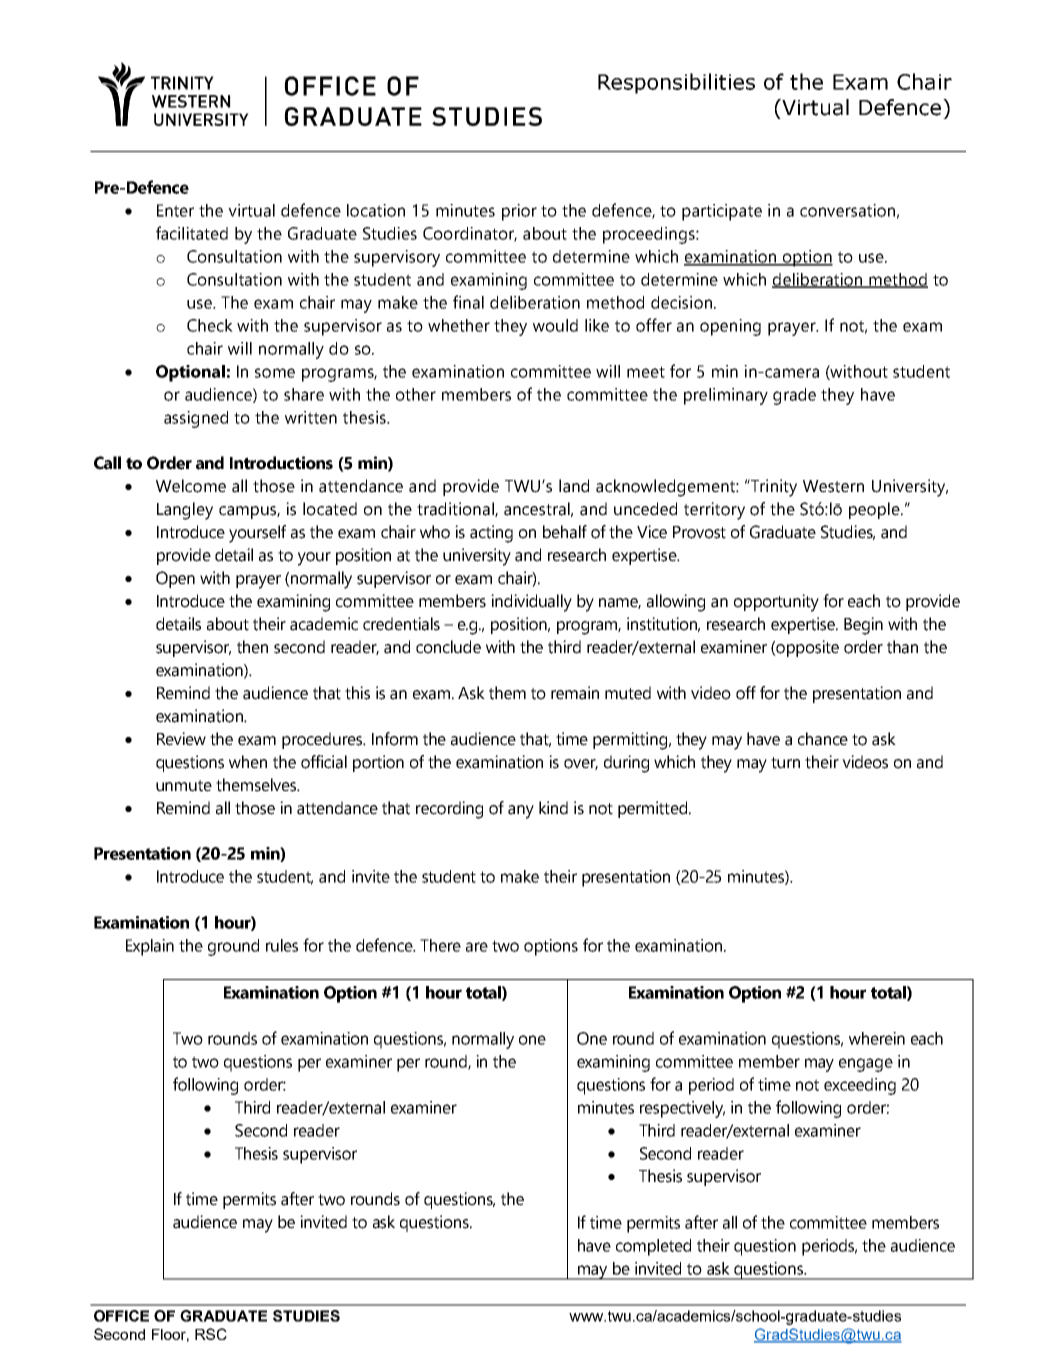 The width and height of the document is (1057, 1368). I want to click on Explain, so click(150, 947).
